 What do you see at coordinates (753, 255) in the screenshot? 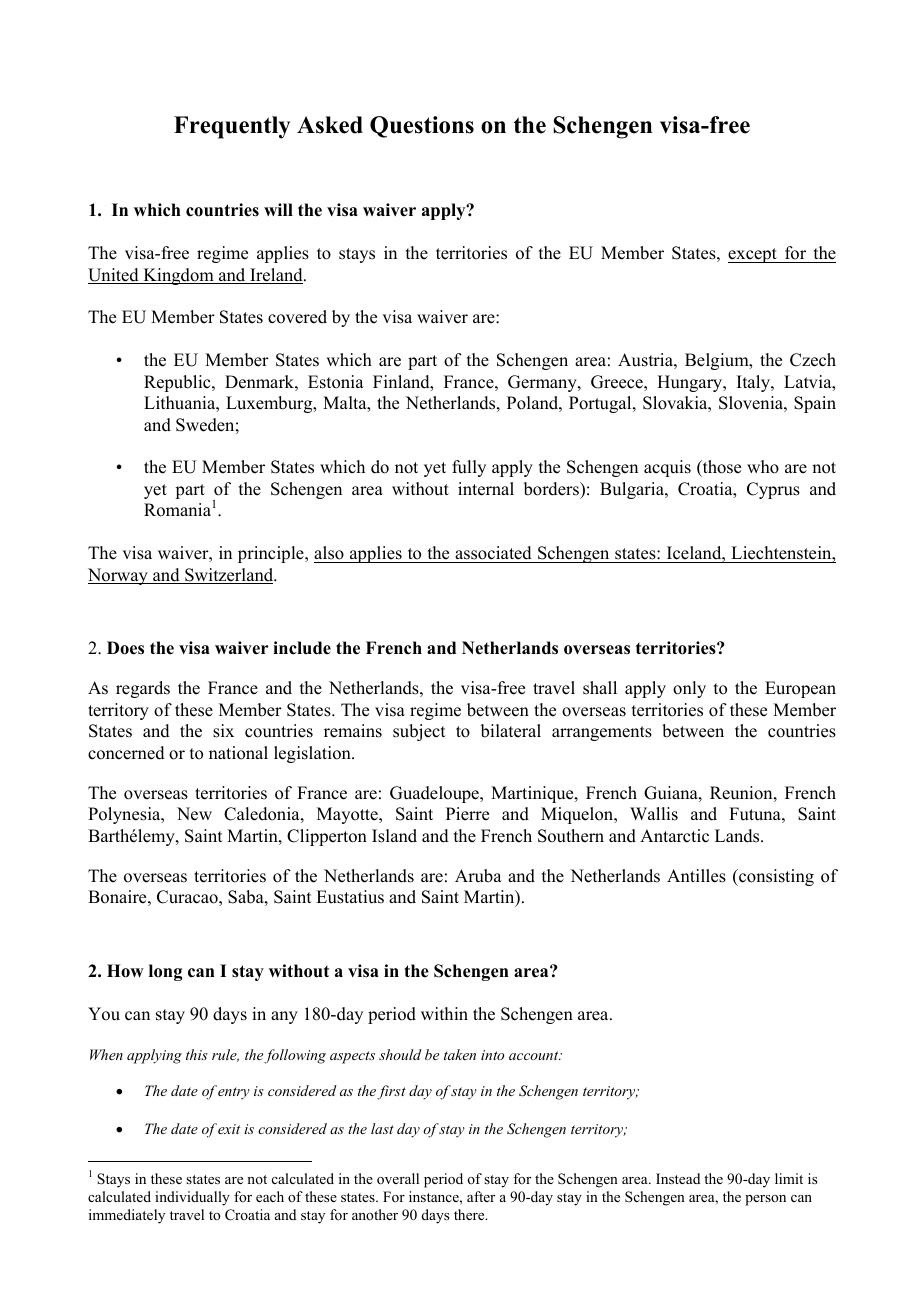
I see `except` at bounding box center [753, 255].
